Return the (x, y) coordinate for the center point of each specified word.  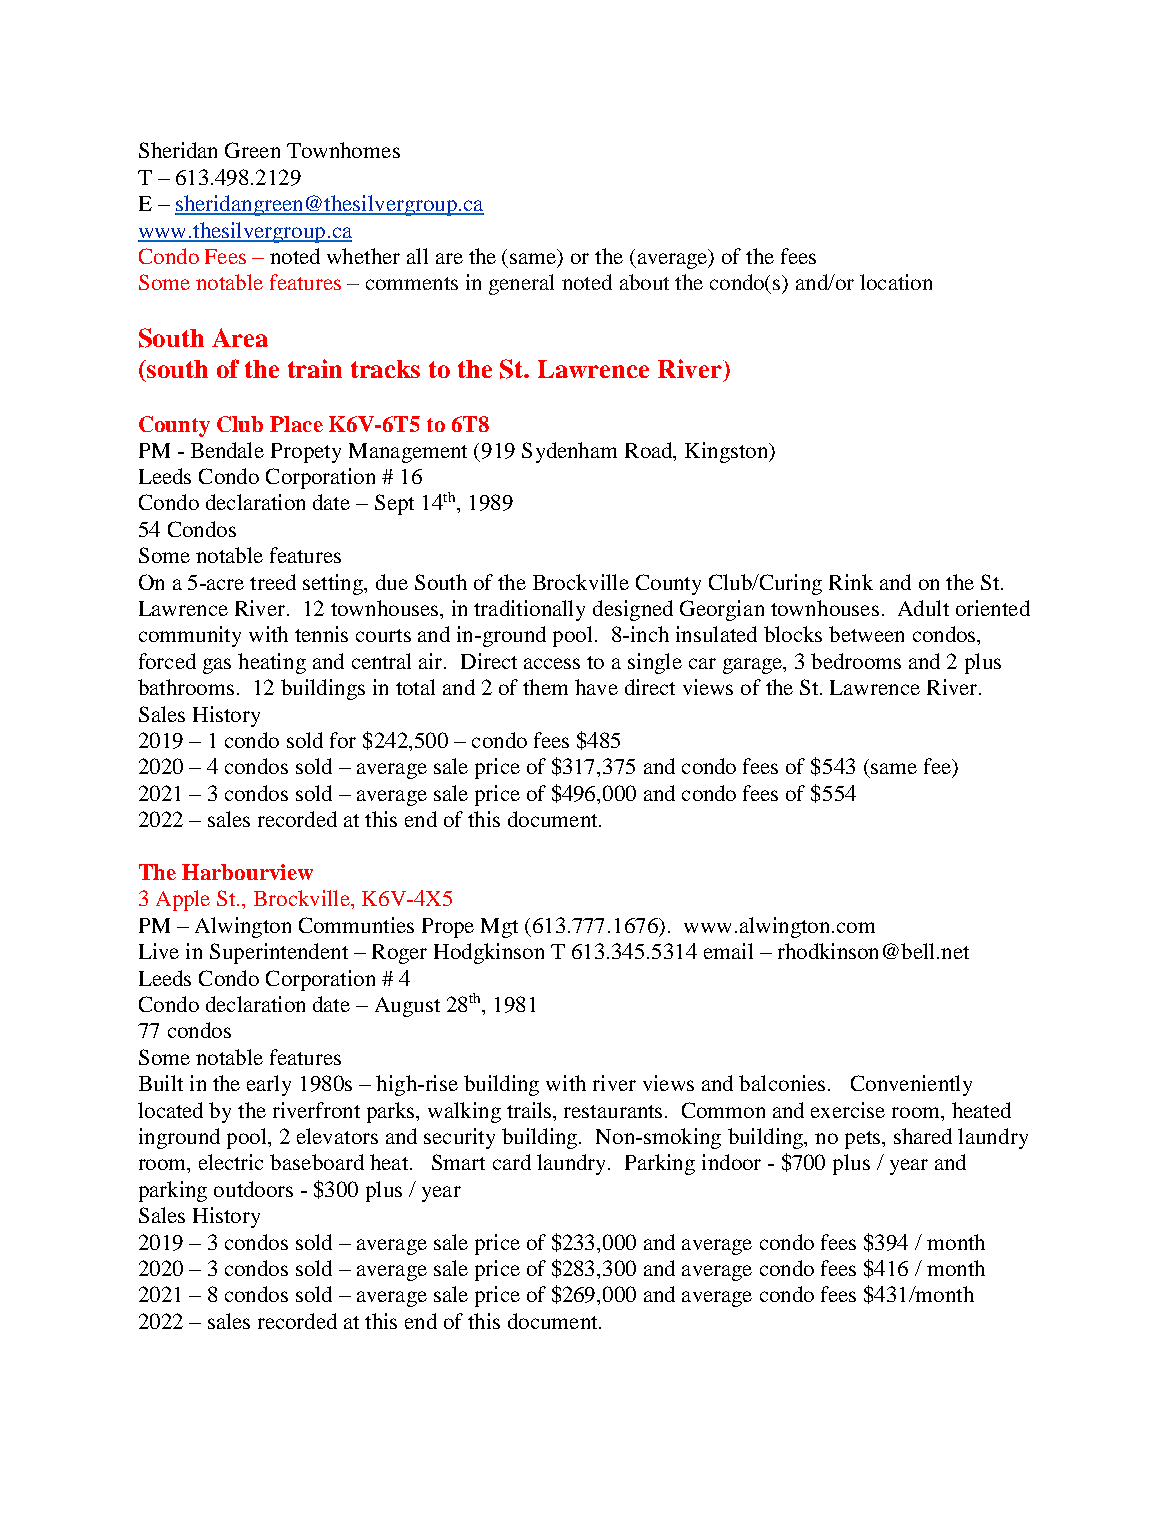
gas (217, 666)
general (521, 284)
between (866, 634)
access (552, 663)
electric (231, 1162)
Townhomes (343, 150)
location (896, 282)
